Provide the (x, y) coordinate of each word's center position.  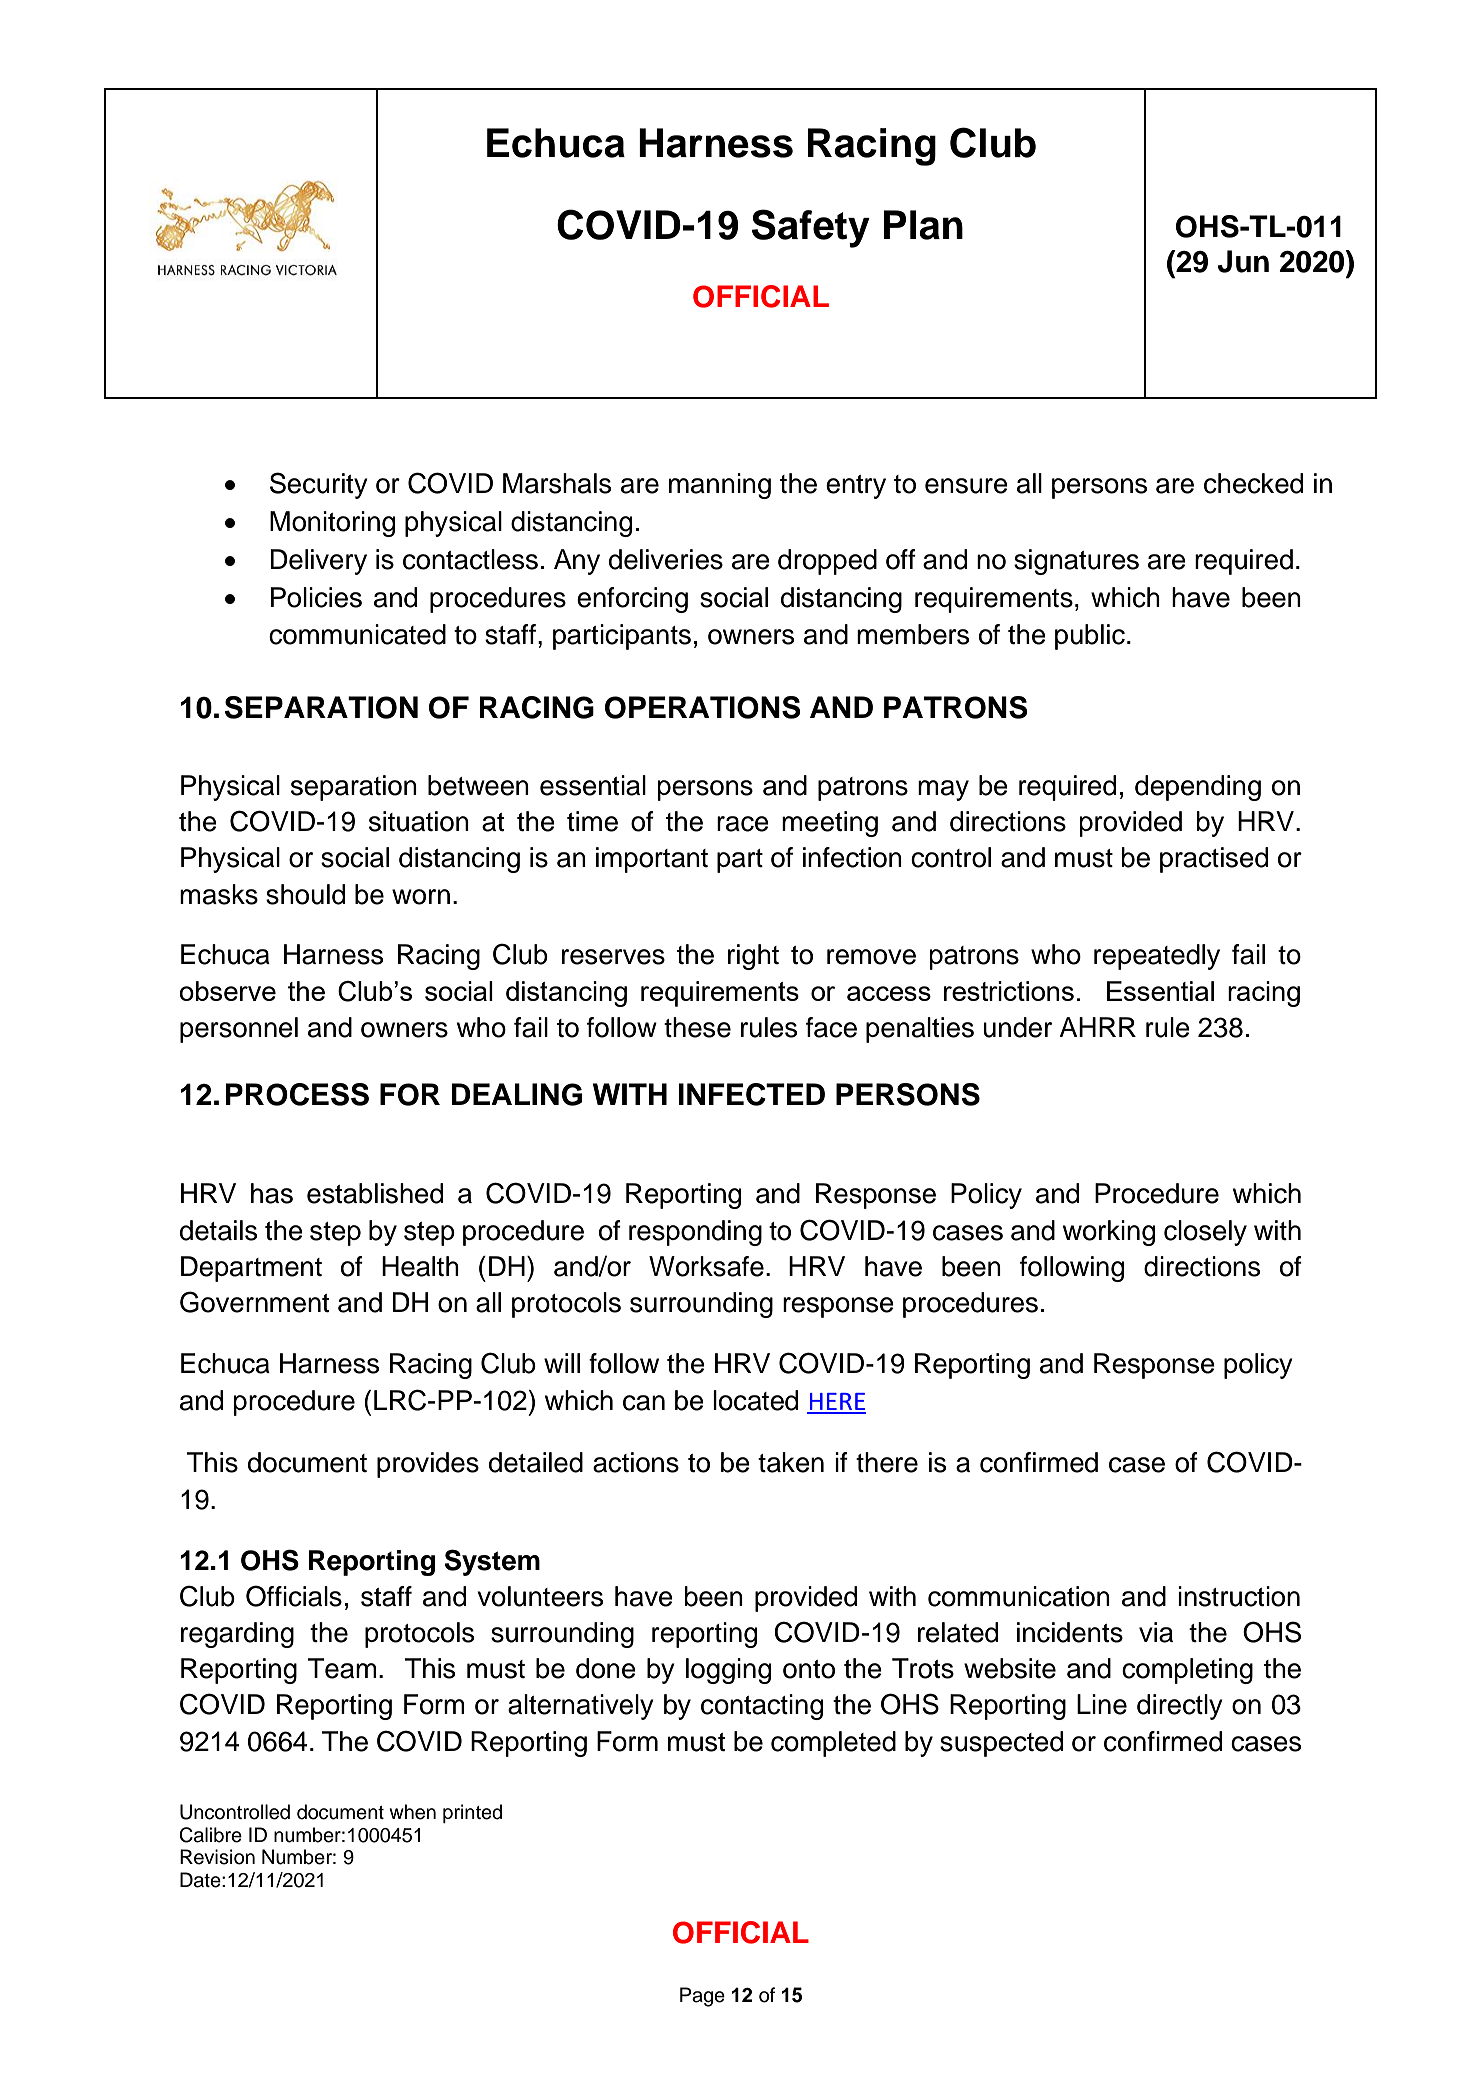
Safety (811, 228)
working (1109, 1233)
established (375, 1193)
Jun (1243, 261)
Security (319, 485)
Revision (217, 1857)
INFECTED (751, 1094)
